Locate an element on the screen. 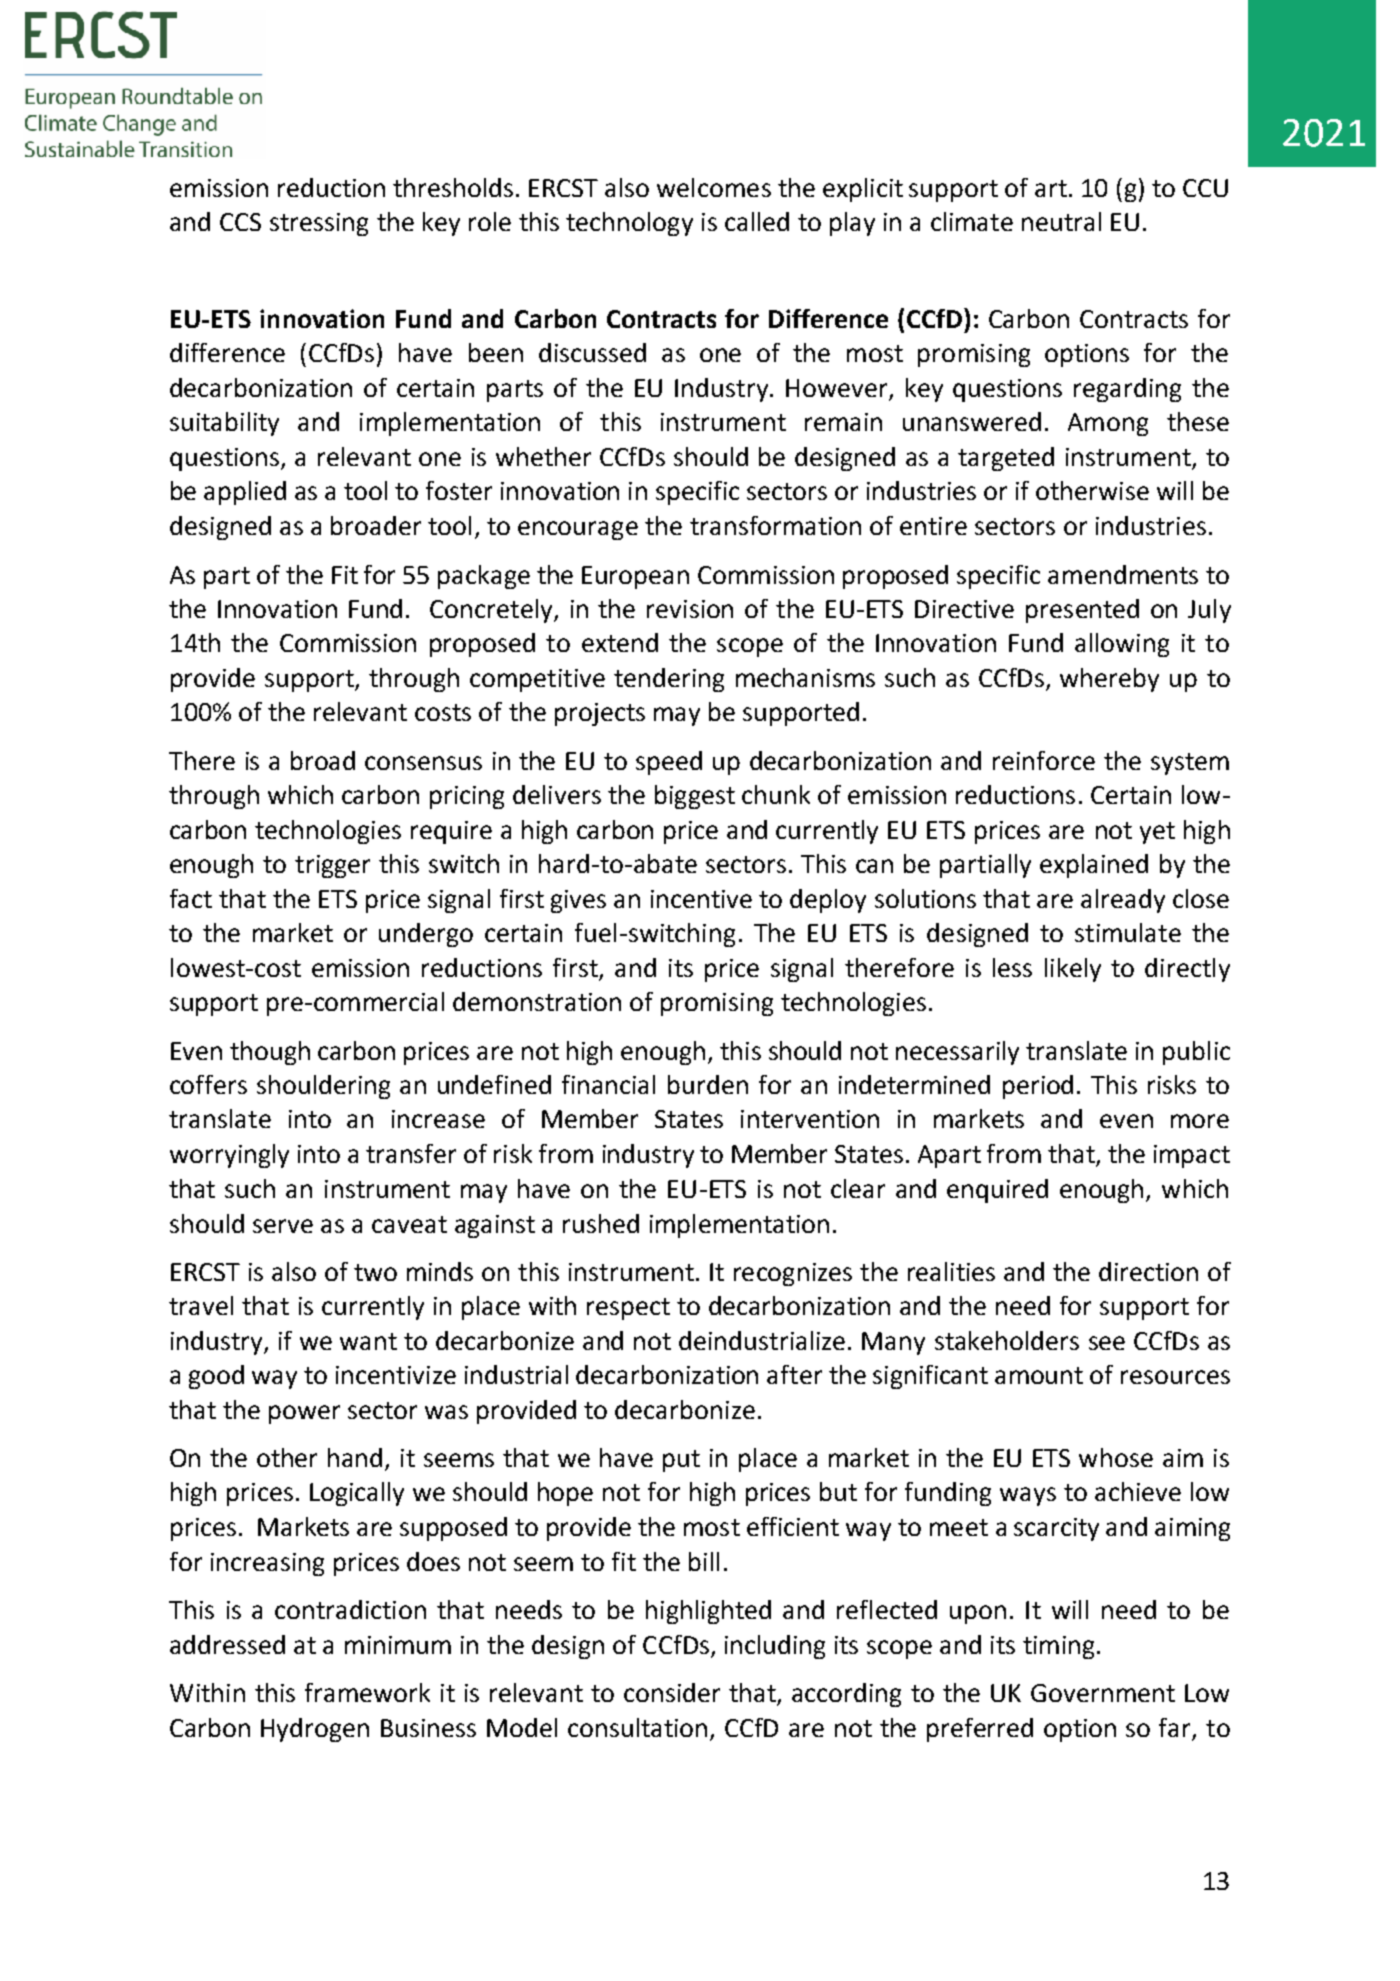 The image size is (1400, 1981). incentive is located at coordinates (701, 899).
